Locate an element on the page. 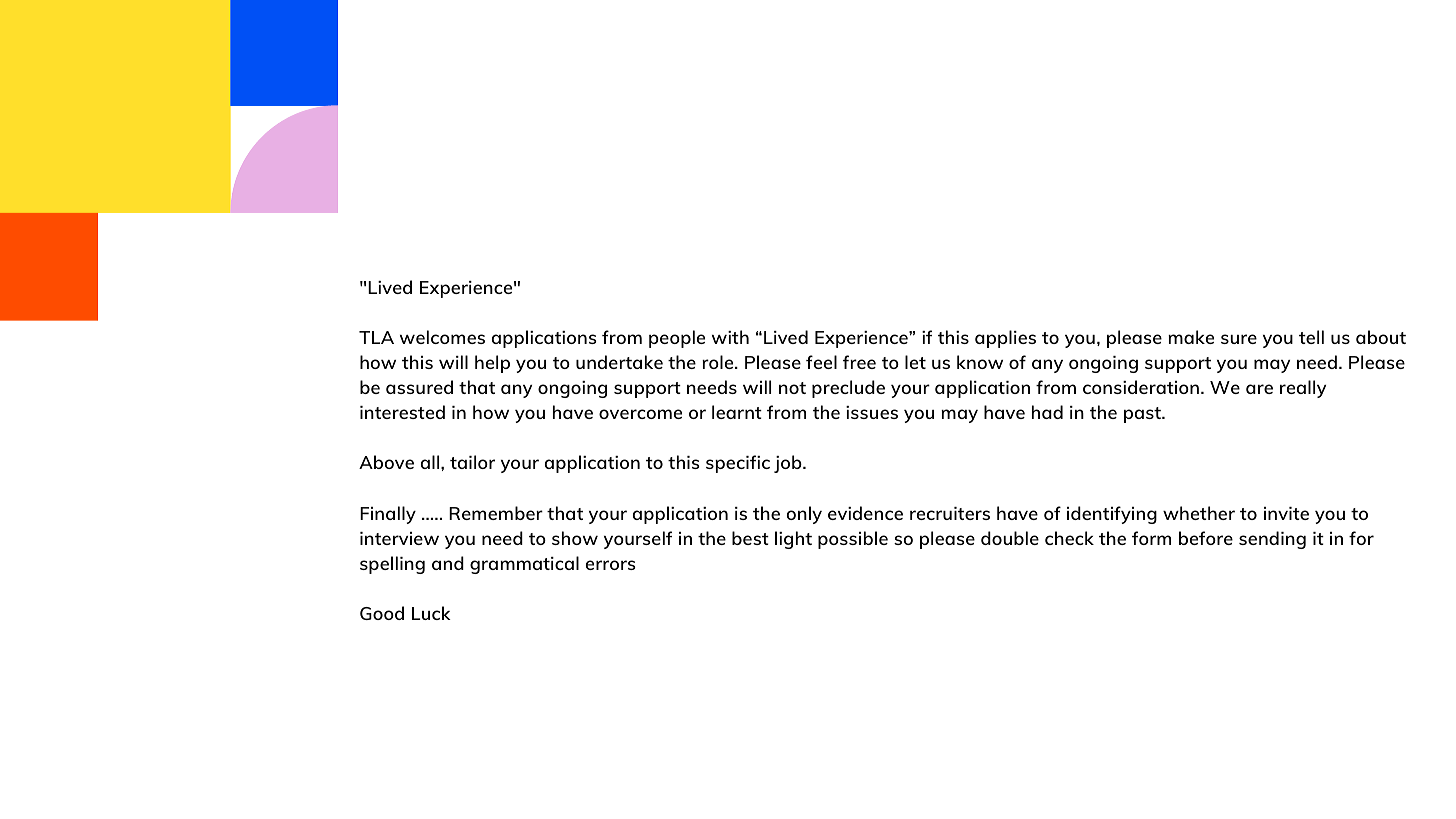 The image size is (1456, 819). specific is located at coordinates (738, 464).
